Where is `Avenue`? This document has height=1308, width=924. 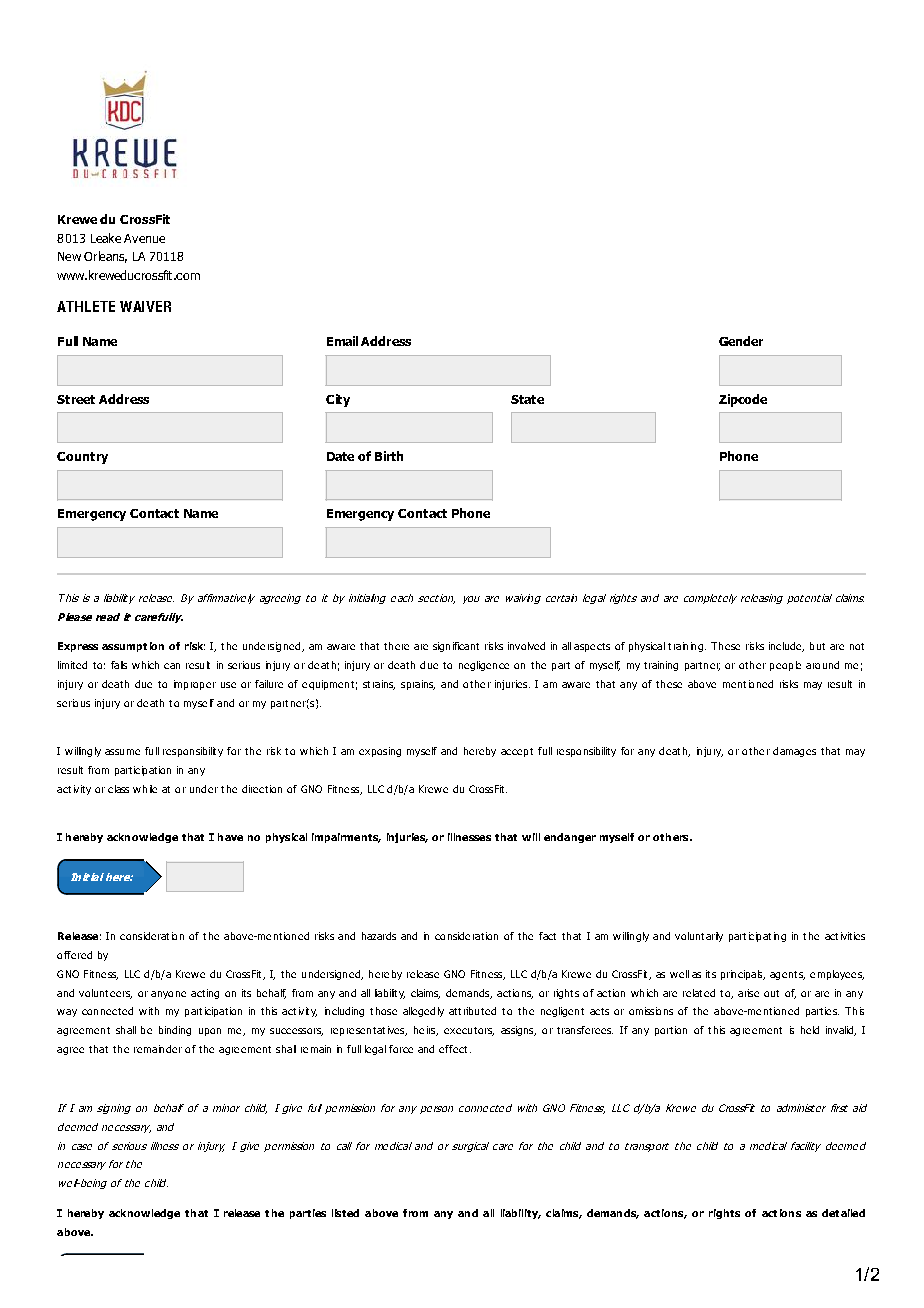
Avenue is located at coordinates (144, 238).
